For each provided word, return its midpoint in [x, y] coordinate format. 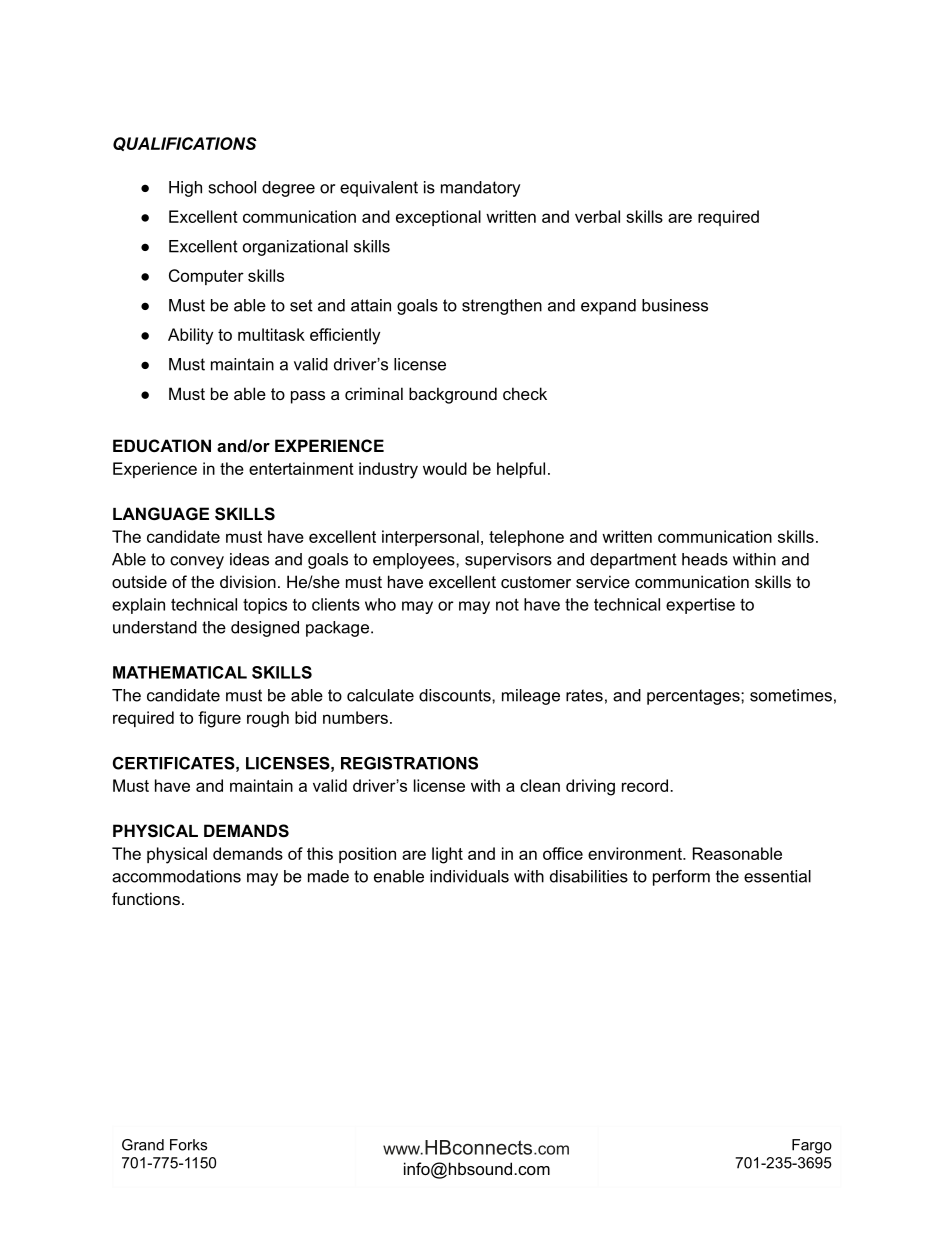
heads [705, 559]
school [232, 187]
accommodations [176, 876]
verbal [597, 216]
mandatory [480, 189]
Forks [188, 1145]
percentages [694, 697]
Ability [190, 336]
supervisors [508, 561]
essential [777, 876]
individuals [469, 876]
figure [219, 719]
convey [197, 562]
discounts [456, 695]
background [453, 395]
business [675, 305]
